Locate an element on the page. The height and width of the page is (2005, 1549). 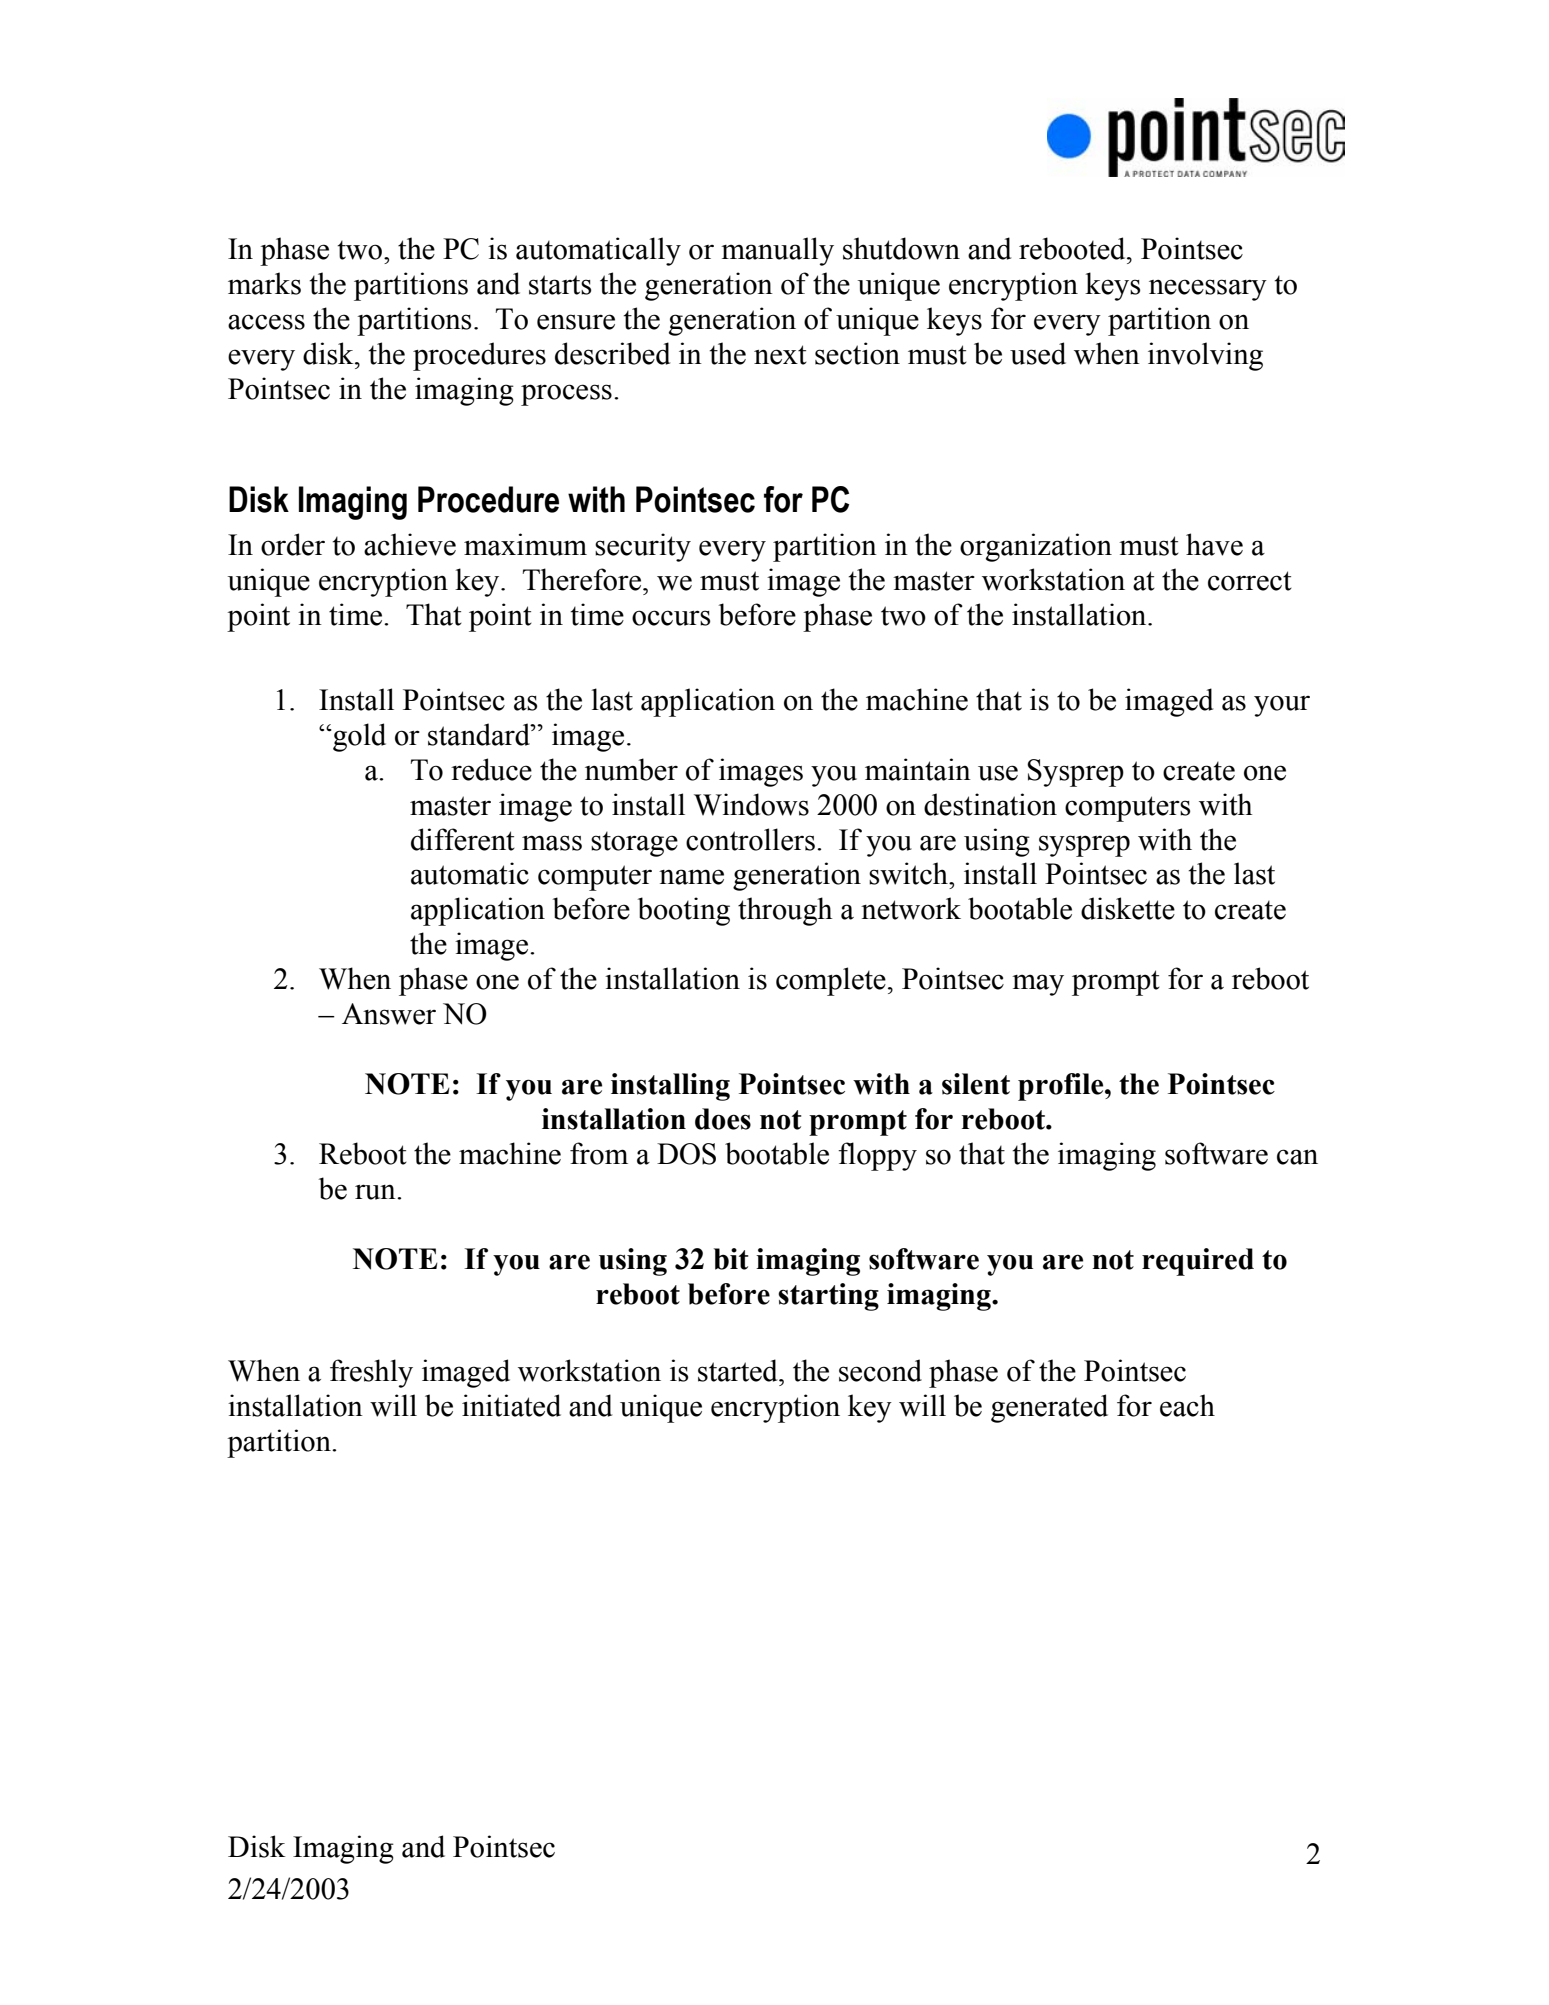
freshly is located at coordinates (371, 1373).
